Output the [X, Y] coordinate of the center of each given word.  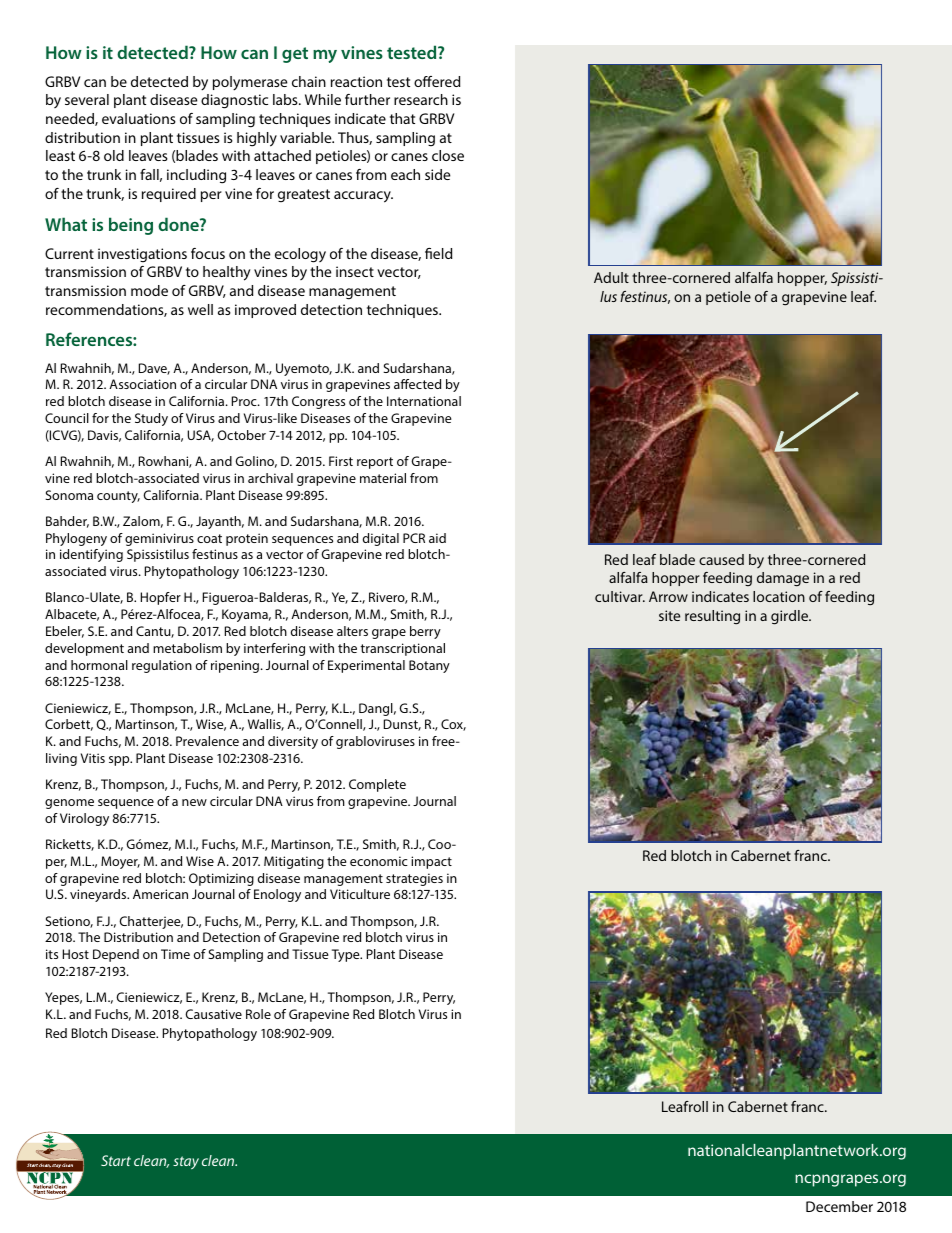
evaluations [139, 118]
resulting [712, 617]
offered [437, 81]
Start [116, 1160]
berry [425, 632]
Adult [611, 277]
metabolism [187, 648]
